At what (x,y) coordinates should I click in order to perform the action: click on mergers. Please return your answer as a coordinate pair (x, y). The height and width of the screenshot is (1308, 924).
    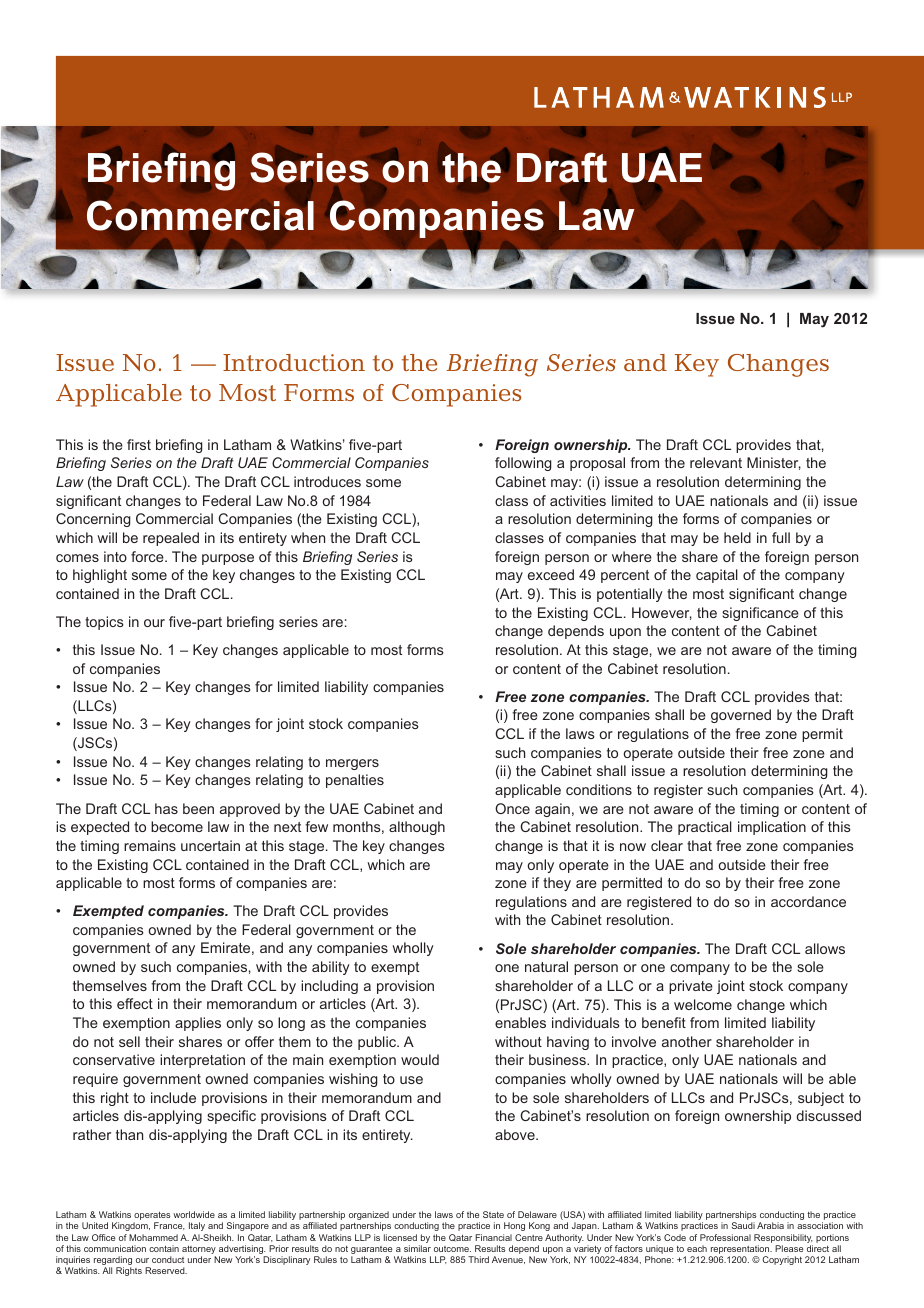
    Looking at the image, I should click on (352, 764).
